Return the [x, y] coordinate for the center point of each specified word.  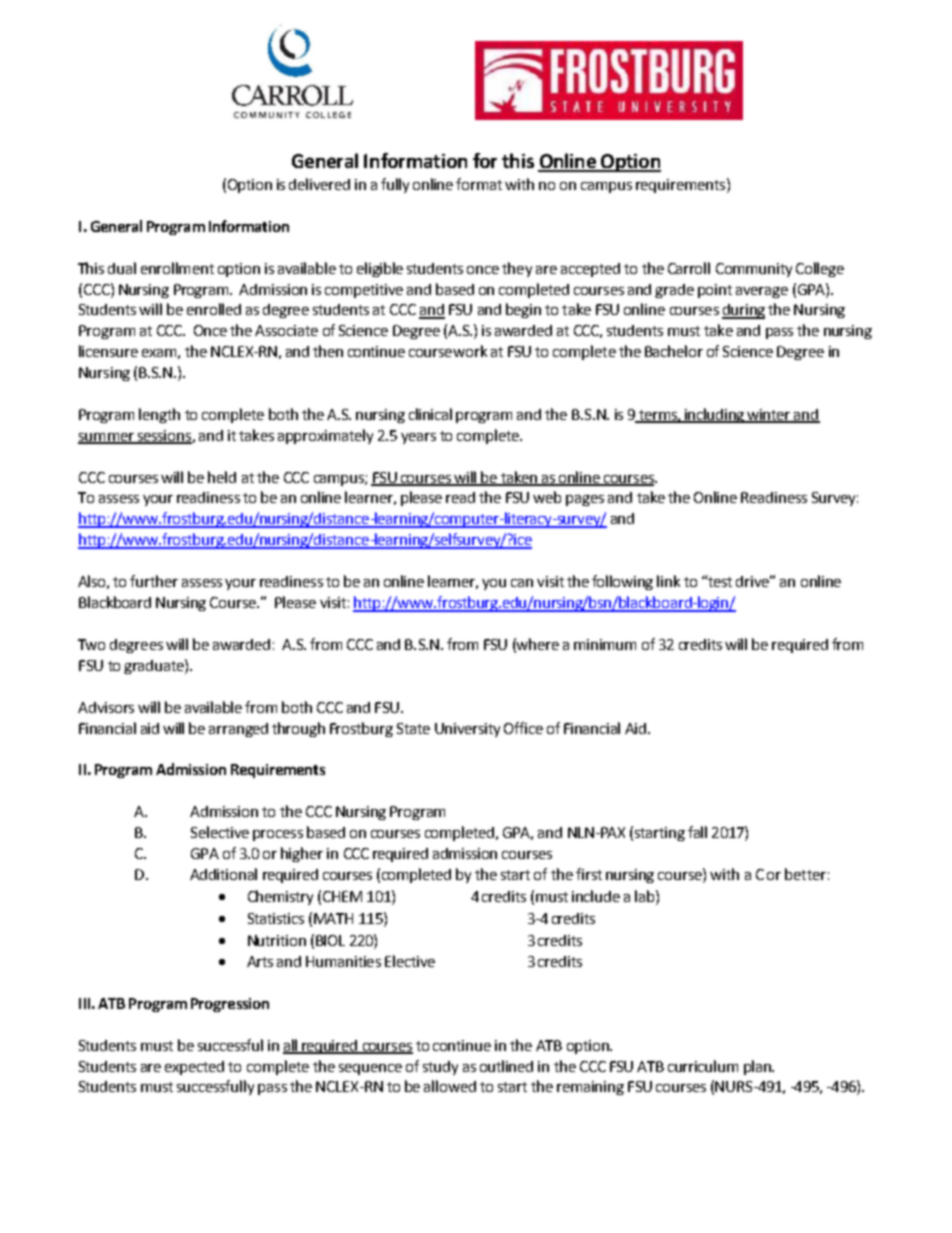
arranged [238, 730]
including [715, 415]
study [440, 1068]
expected [194, 1068]
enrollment [177, 268]
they [517, 269]
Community [754, 270]
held [222, 477]
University [467, 730]
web [547, 497]
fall [697, 832]
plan [758, 1067]
